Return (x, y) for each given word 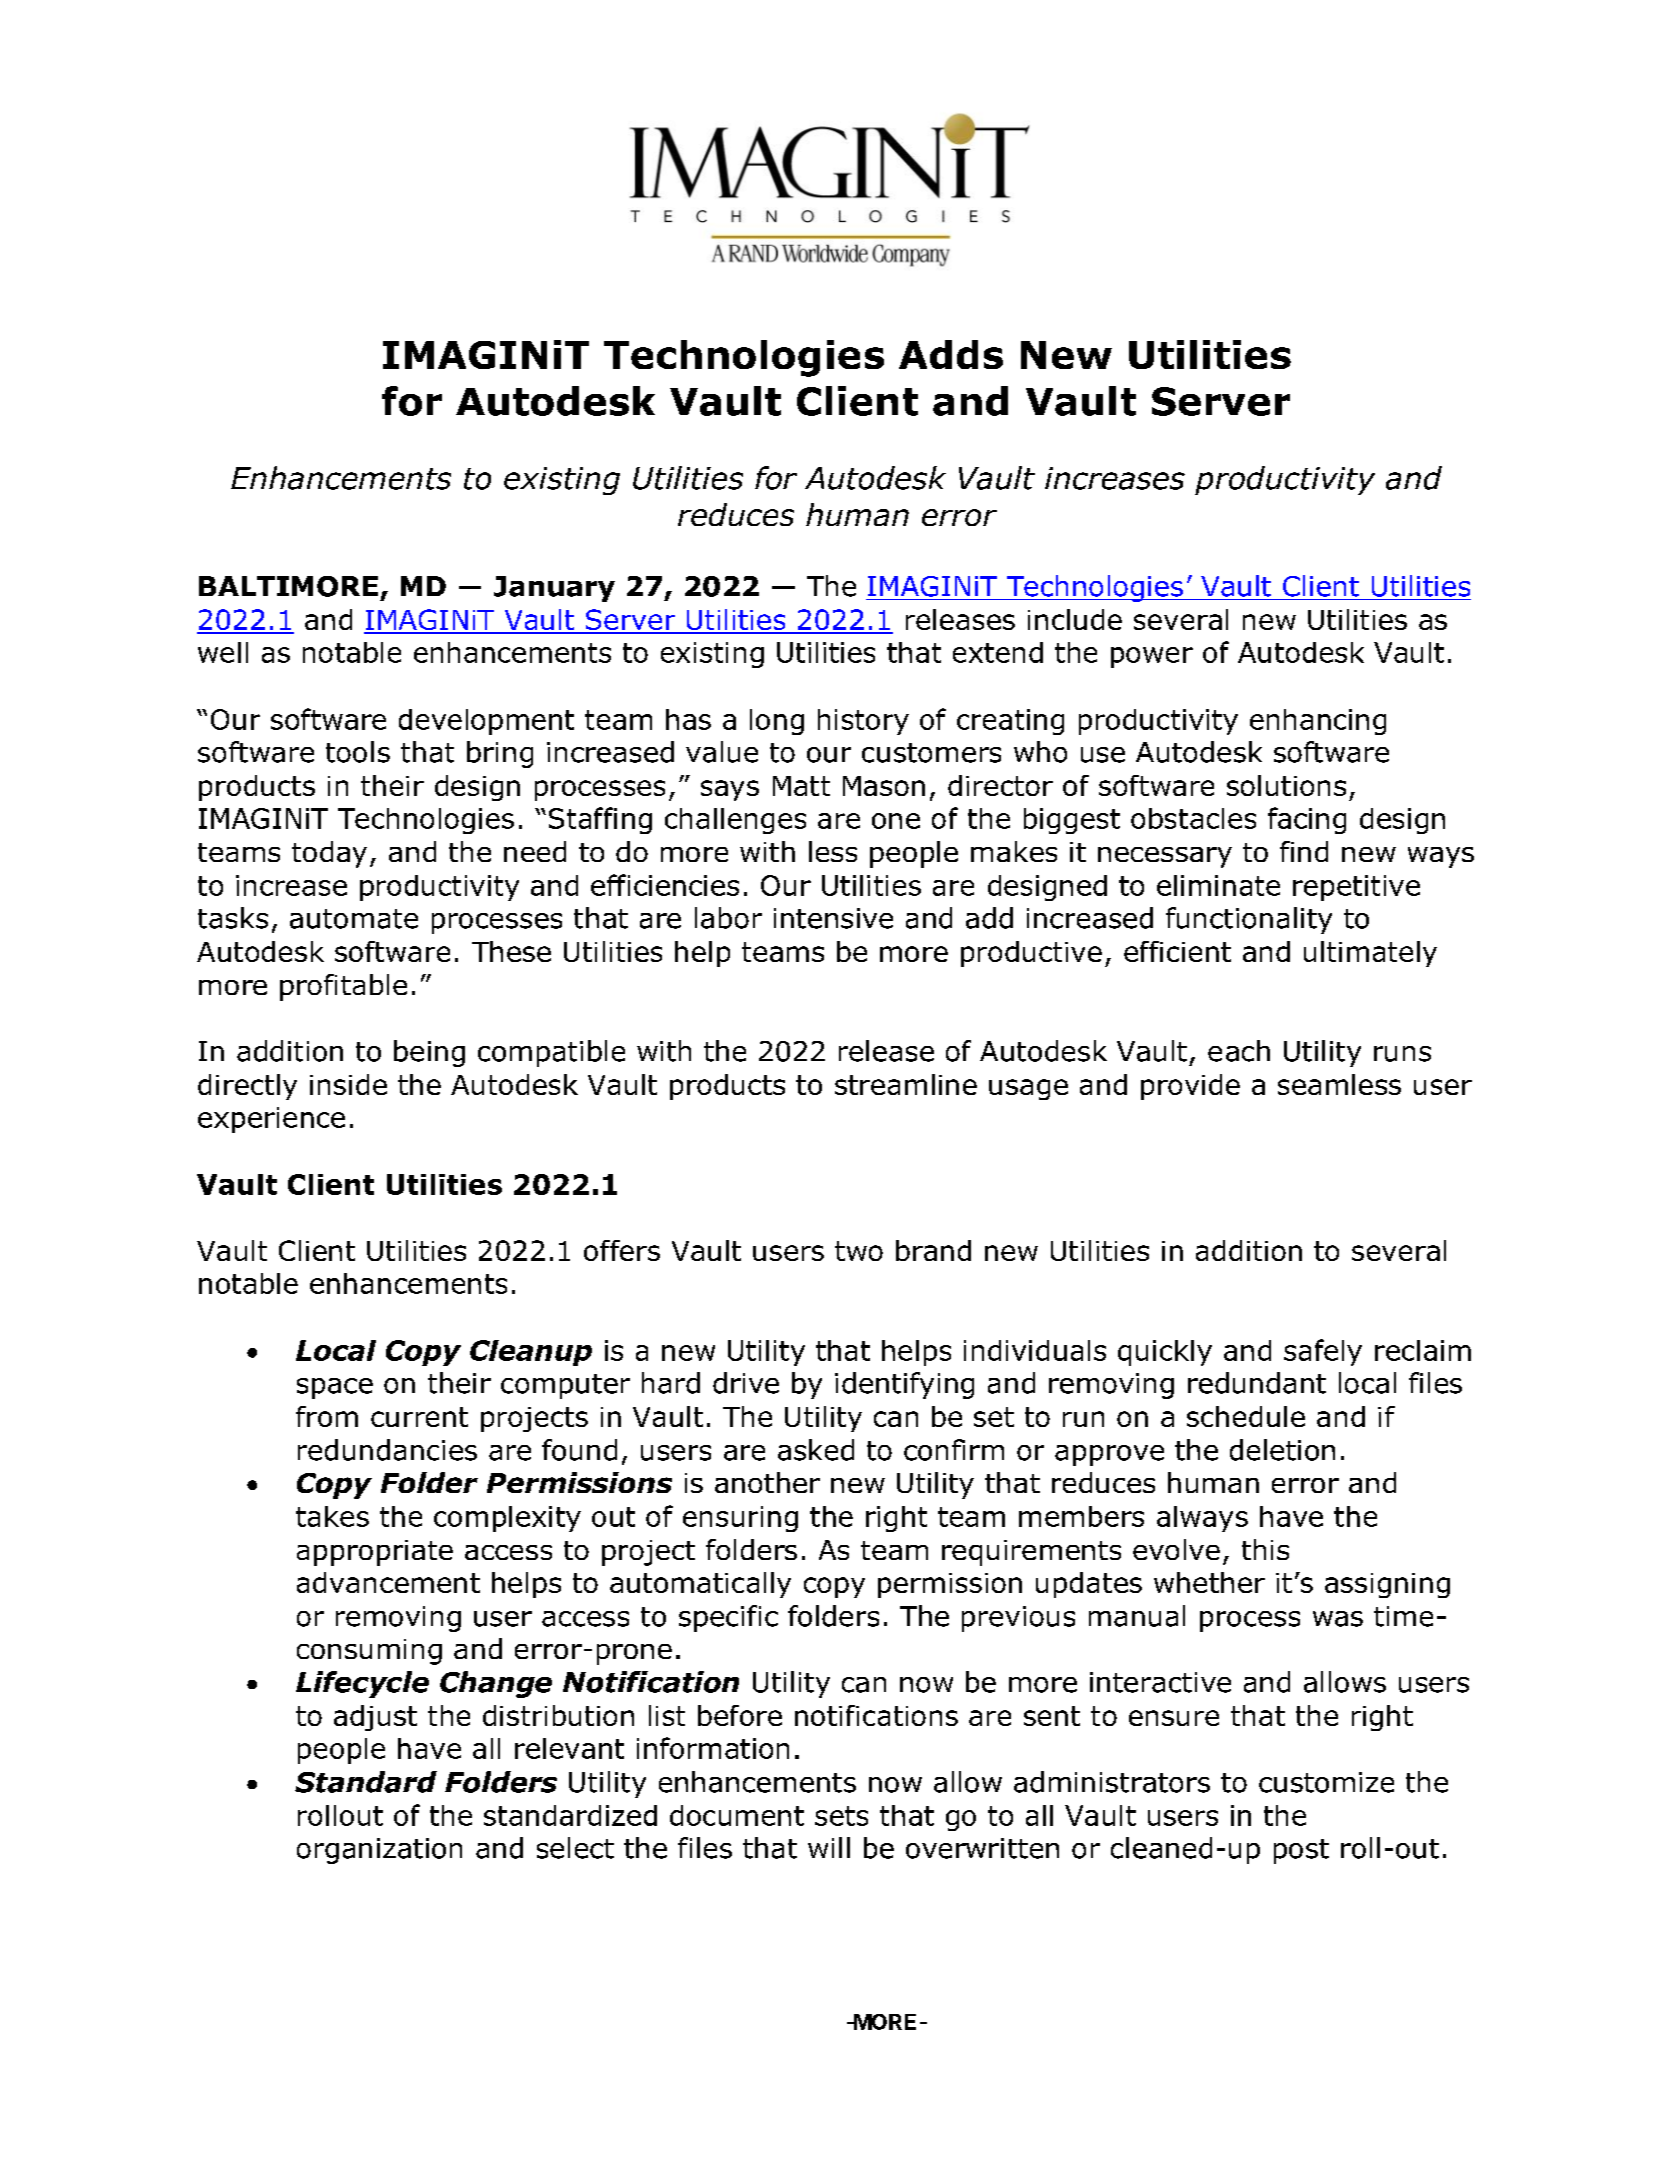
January (554, 589)
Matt (801, 786)
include (1075, 619)
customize (1326, 1782)
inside (348, 1084)
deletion (1282, 1450)
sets (841, 1816)
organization (379, 1851)
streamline (906, 1084)
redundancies (387, 1450)
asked (816, 1450)
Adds (951, 354)
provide (1190, 1087)
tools (358, 752)
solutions (1286, 785)
